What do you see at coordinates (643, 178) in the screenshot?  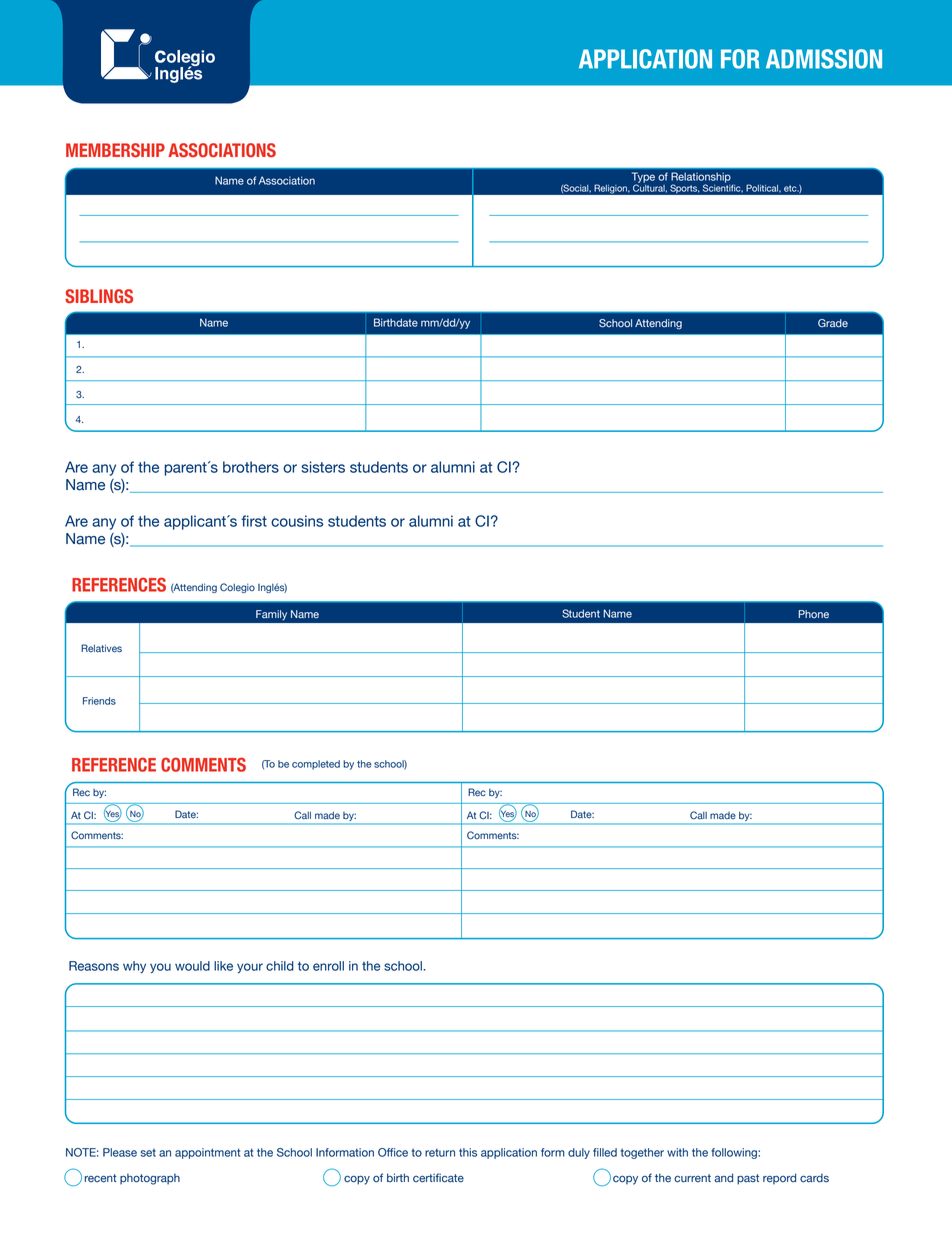 I see `Type` at bounding box center [643, 178].
